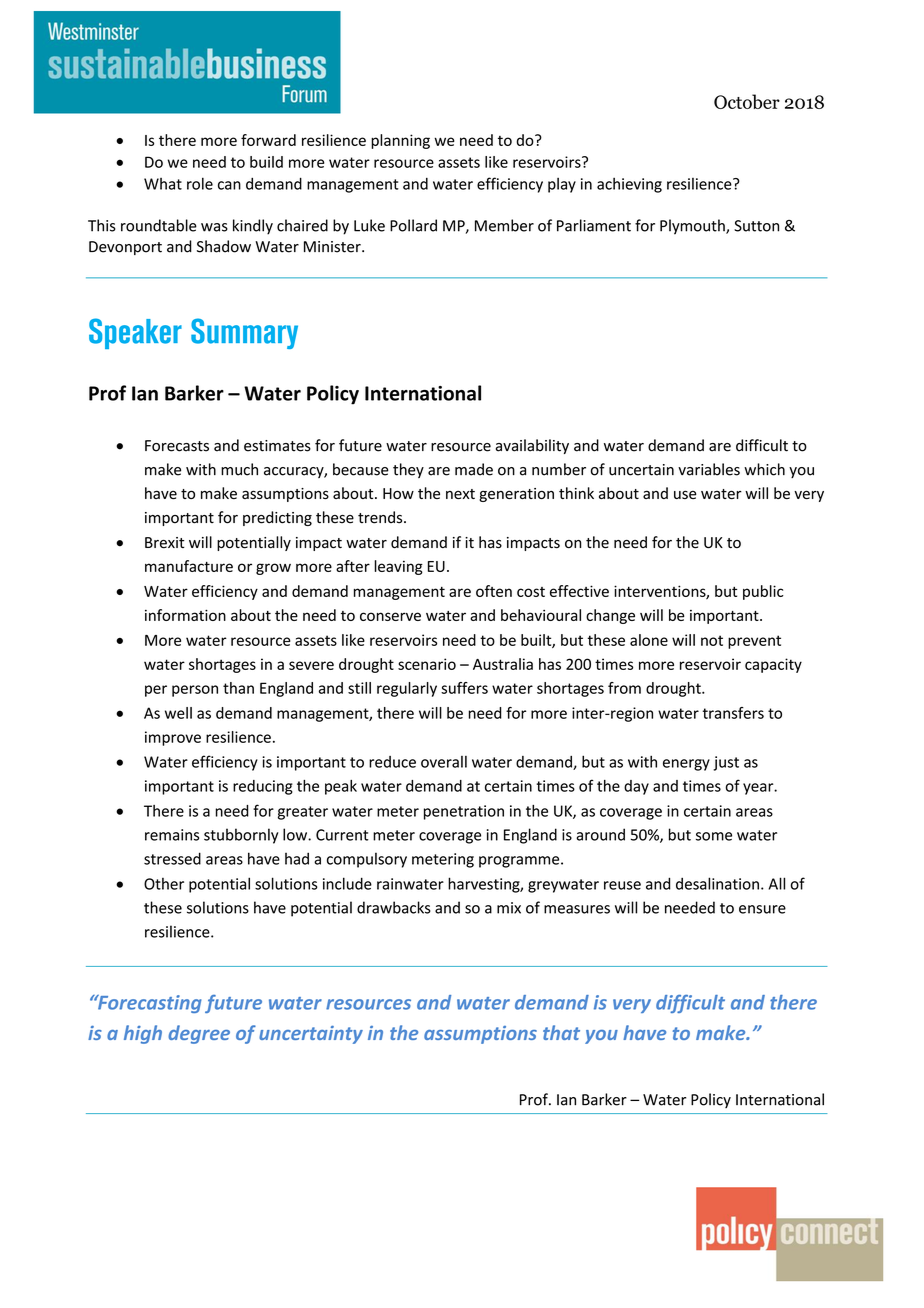 The image size is (924, 1308). Describe the element at coordinates (200, 183) in the document. I see `role` at that location.
